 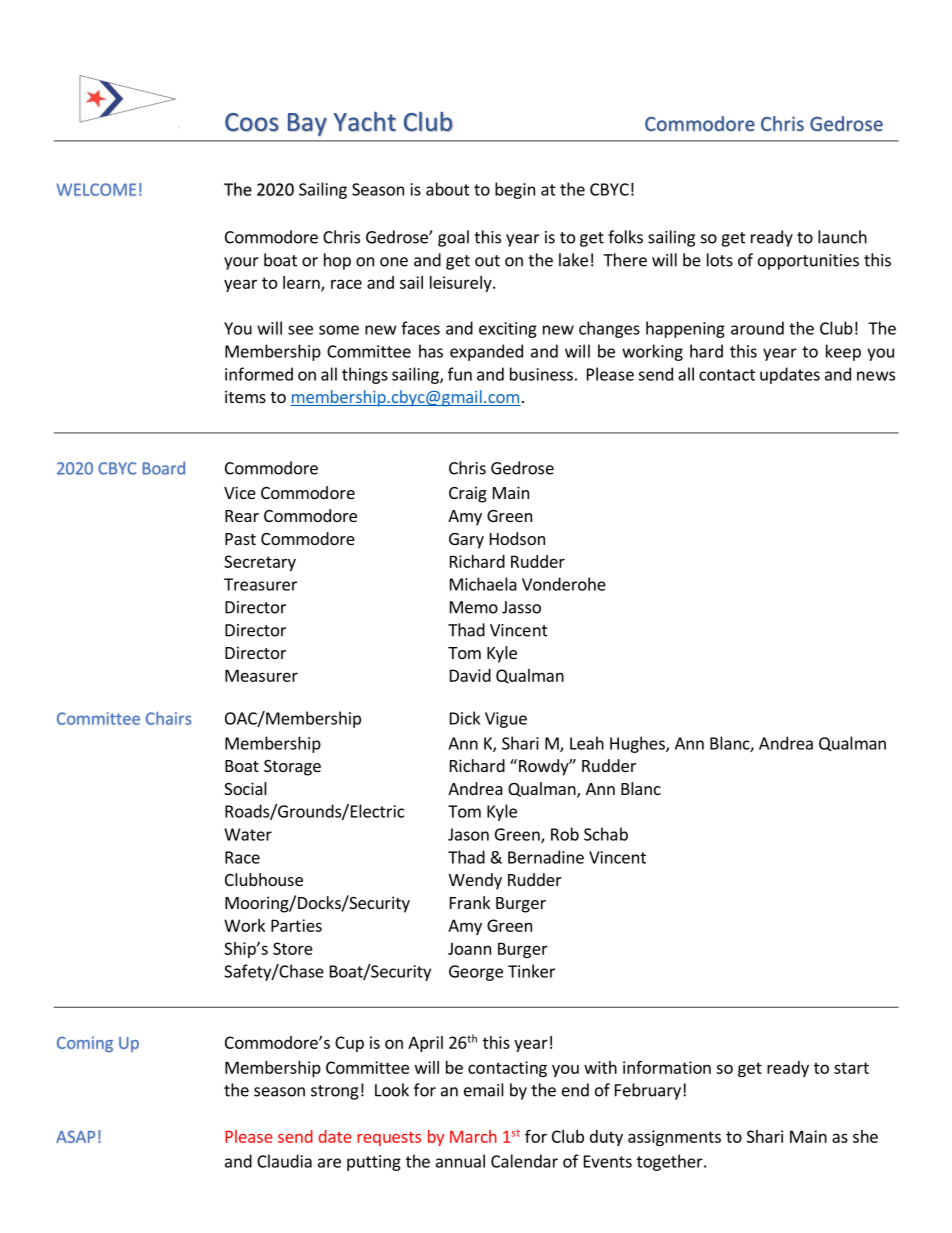 I want to click on keep, so click(x=843, y=352).
